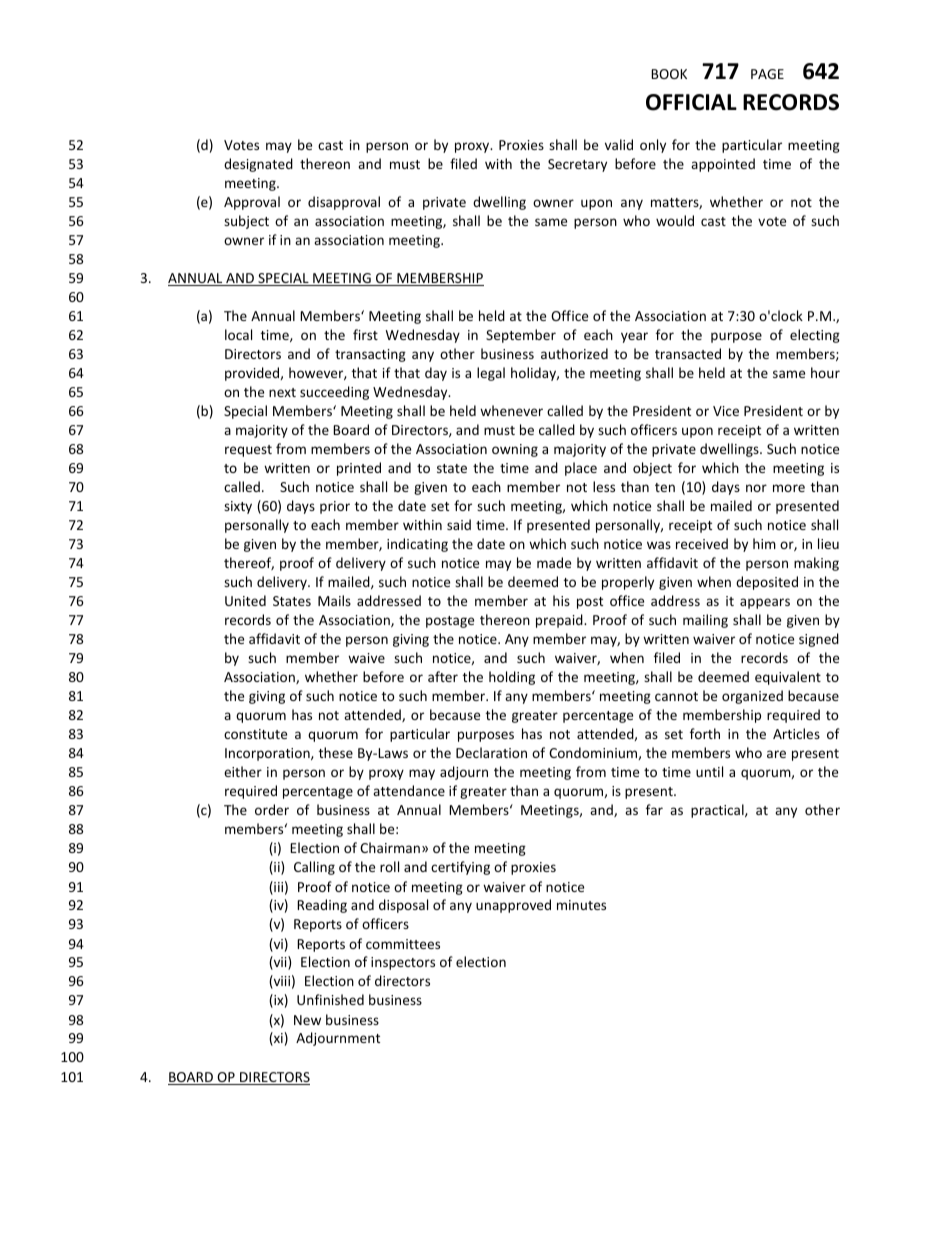 The image size is (952, 1233). I want to click on unapproved, so click(513, 906).
